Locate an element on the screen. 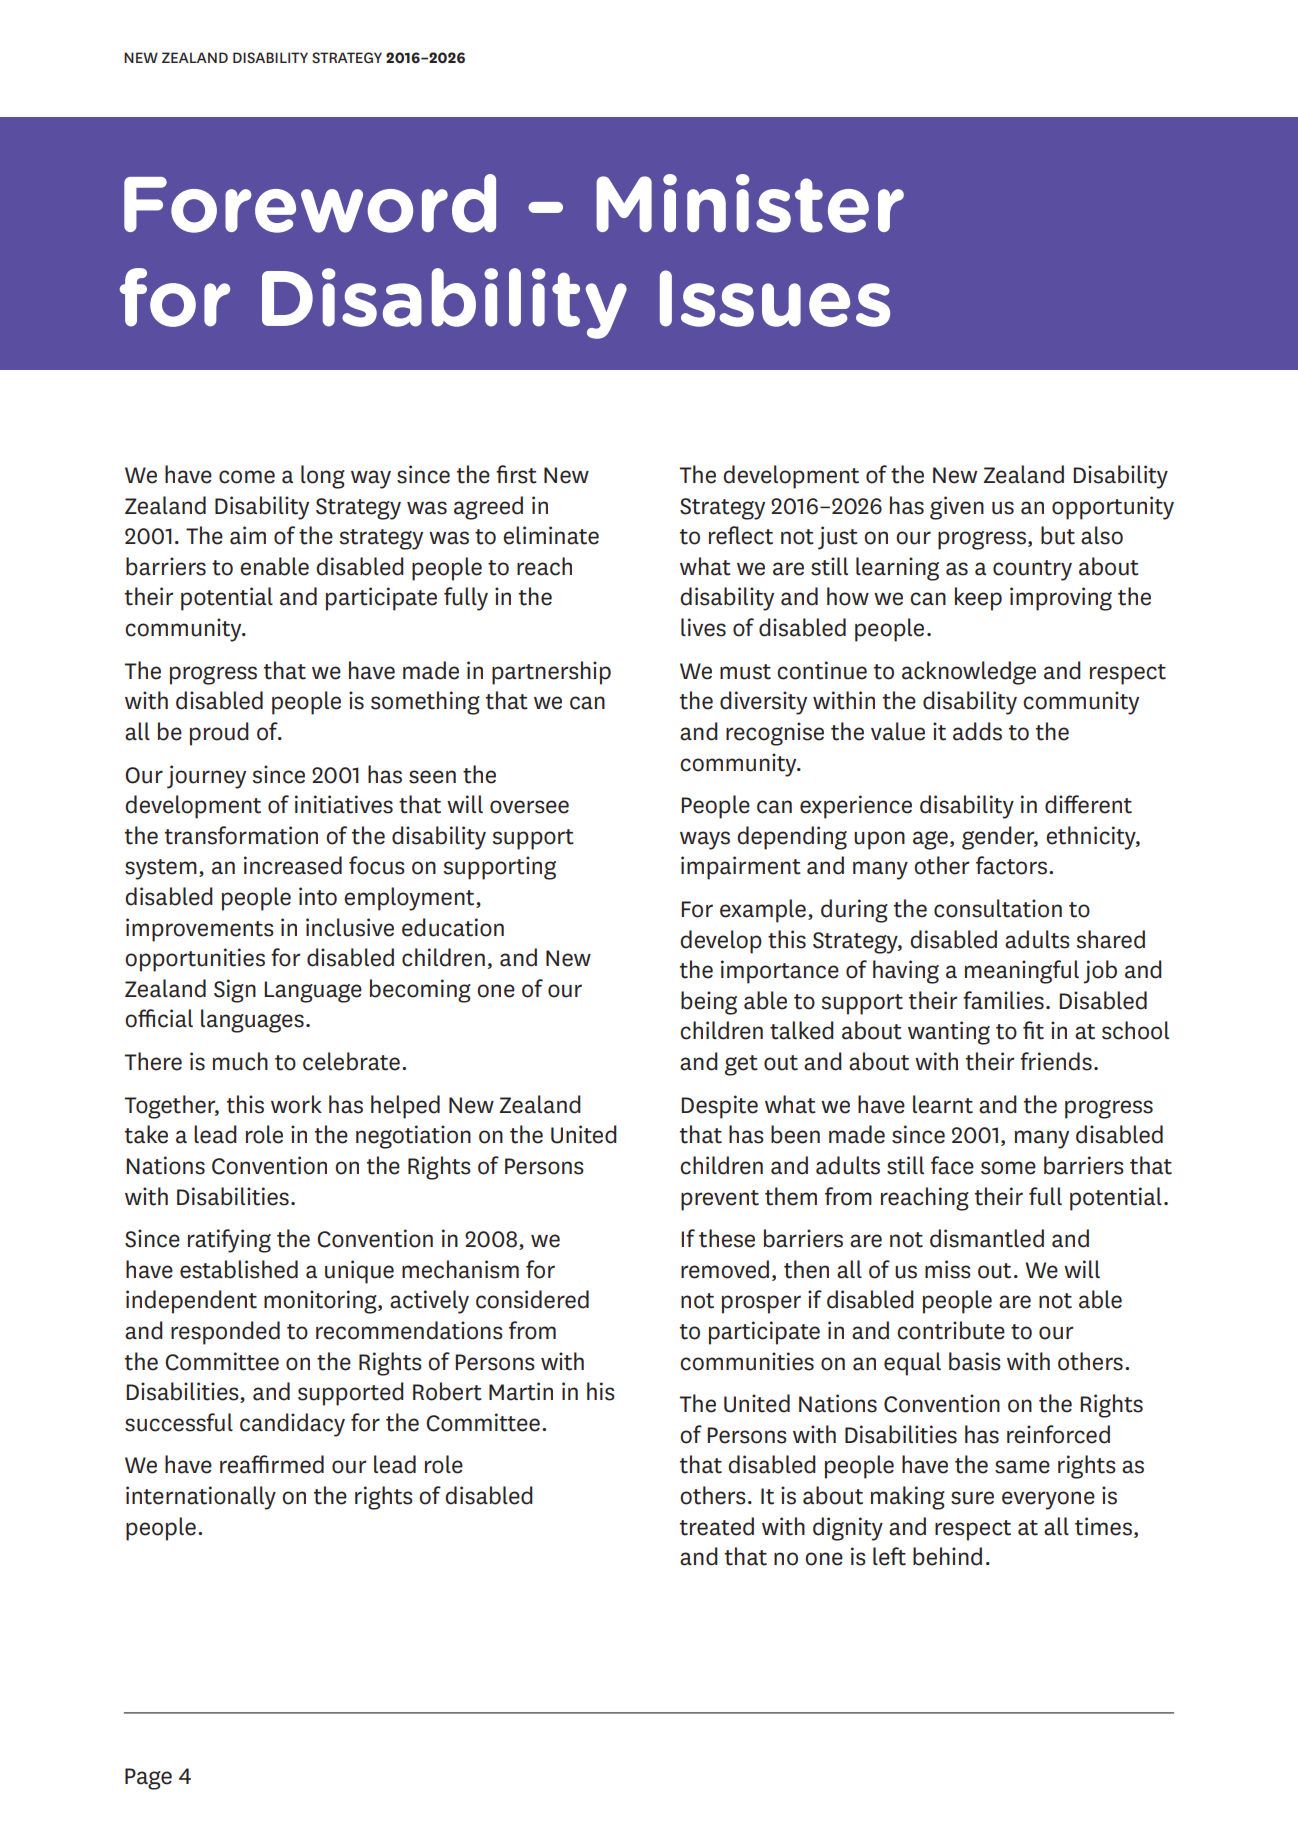 The image size is (1298, 1836). Page is located at coordinates (148, 1779).
